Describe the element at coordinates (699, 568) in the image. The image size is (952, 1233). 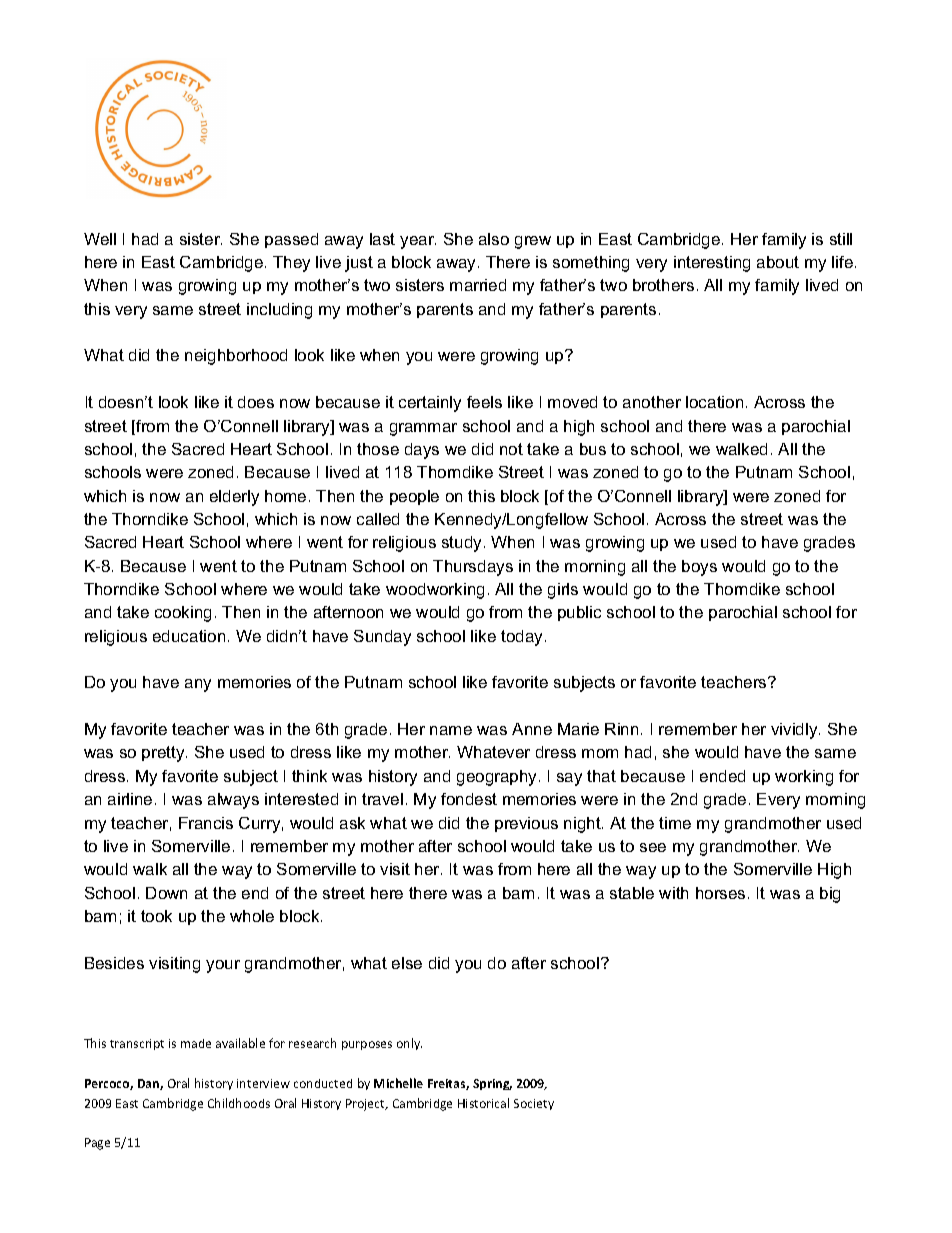
I see `boys` at that location.
